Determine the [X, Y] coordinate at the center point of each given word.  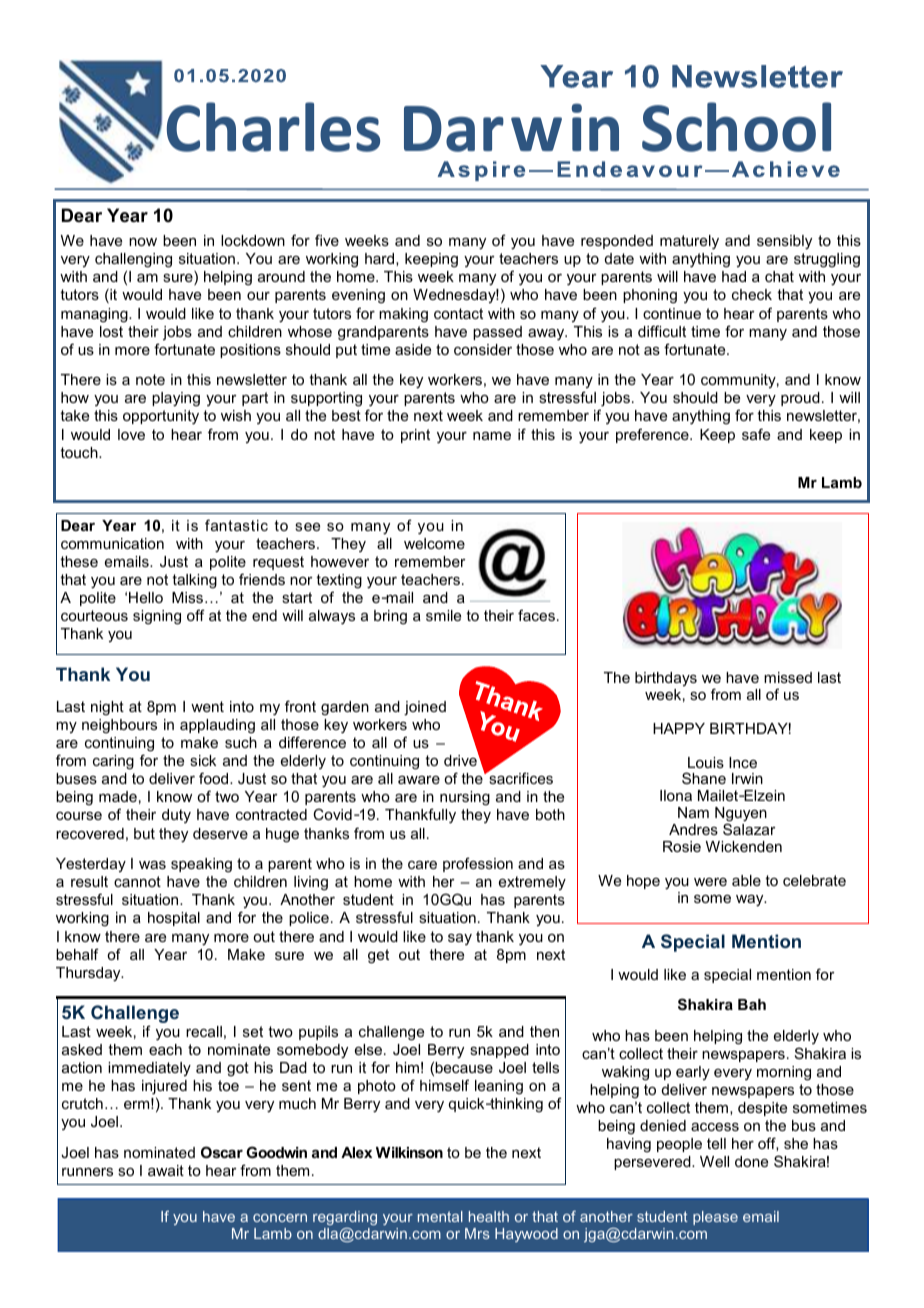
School [736, 127]
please [715, 1218]
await [166, 1170]
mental [440, 1216]
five [327, 240]
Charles [273, 127]
